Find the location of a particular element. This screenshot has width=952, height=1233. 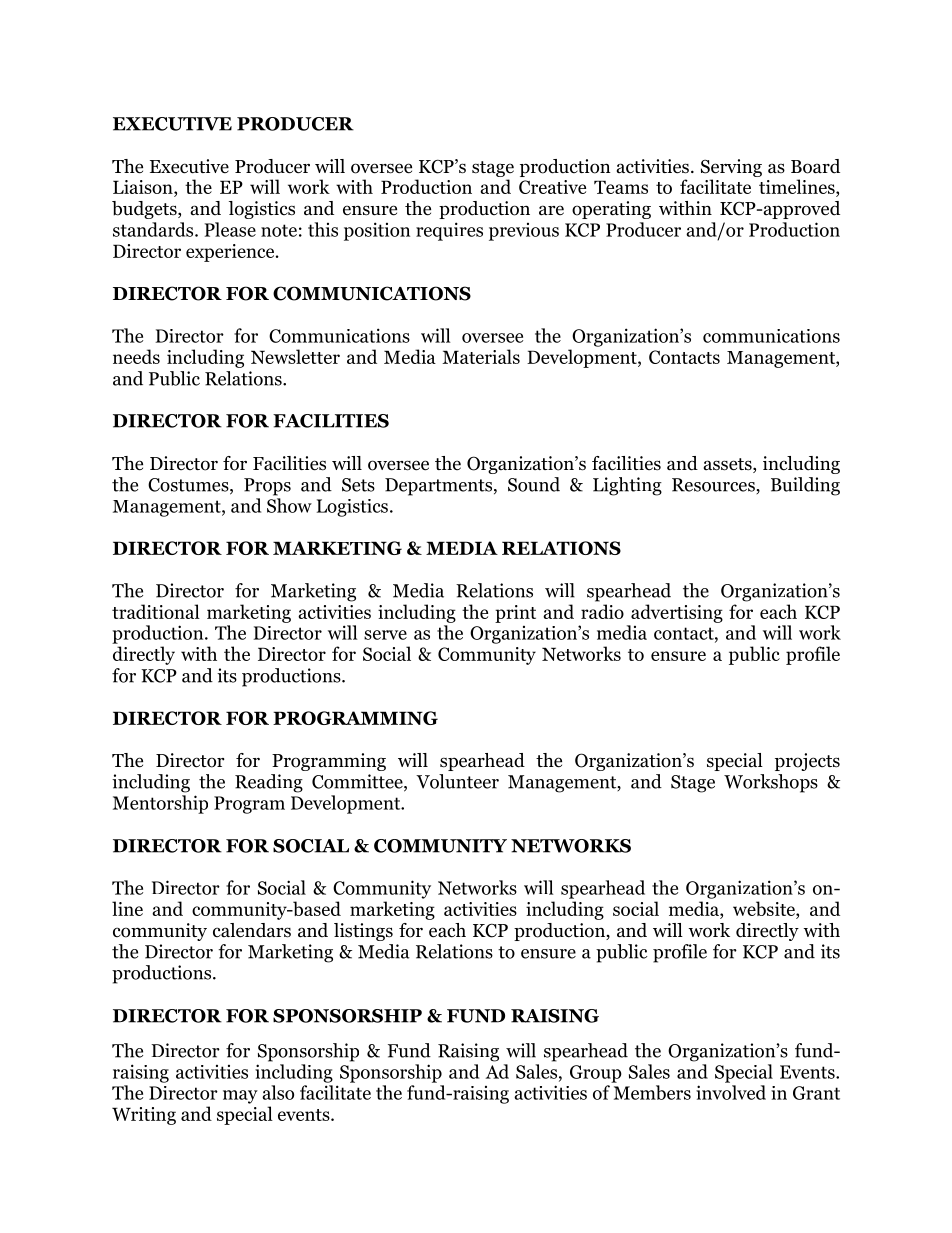

may is located at coordinates (240, 1097).
